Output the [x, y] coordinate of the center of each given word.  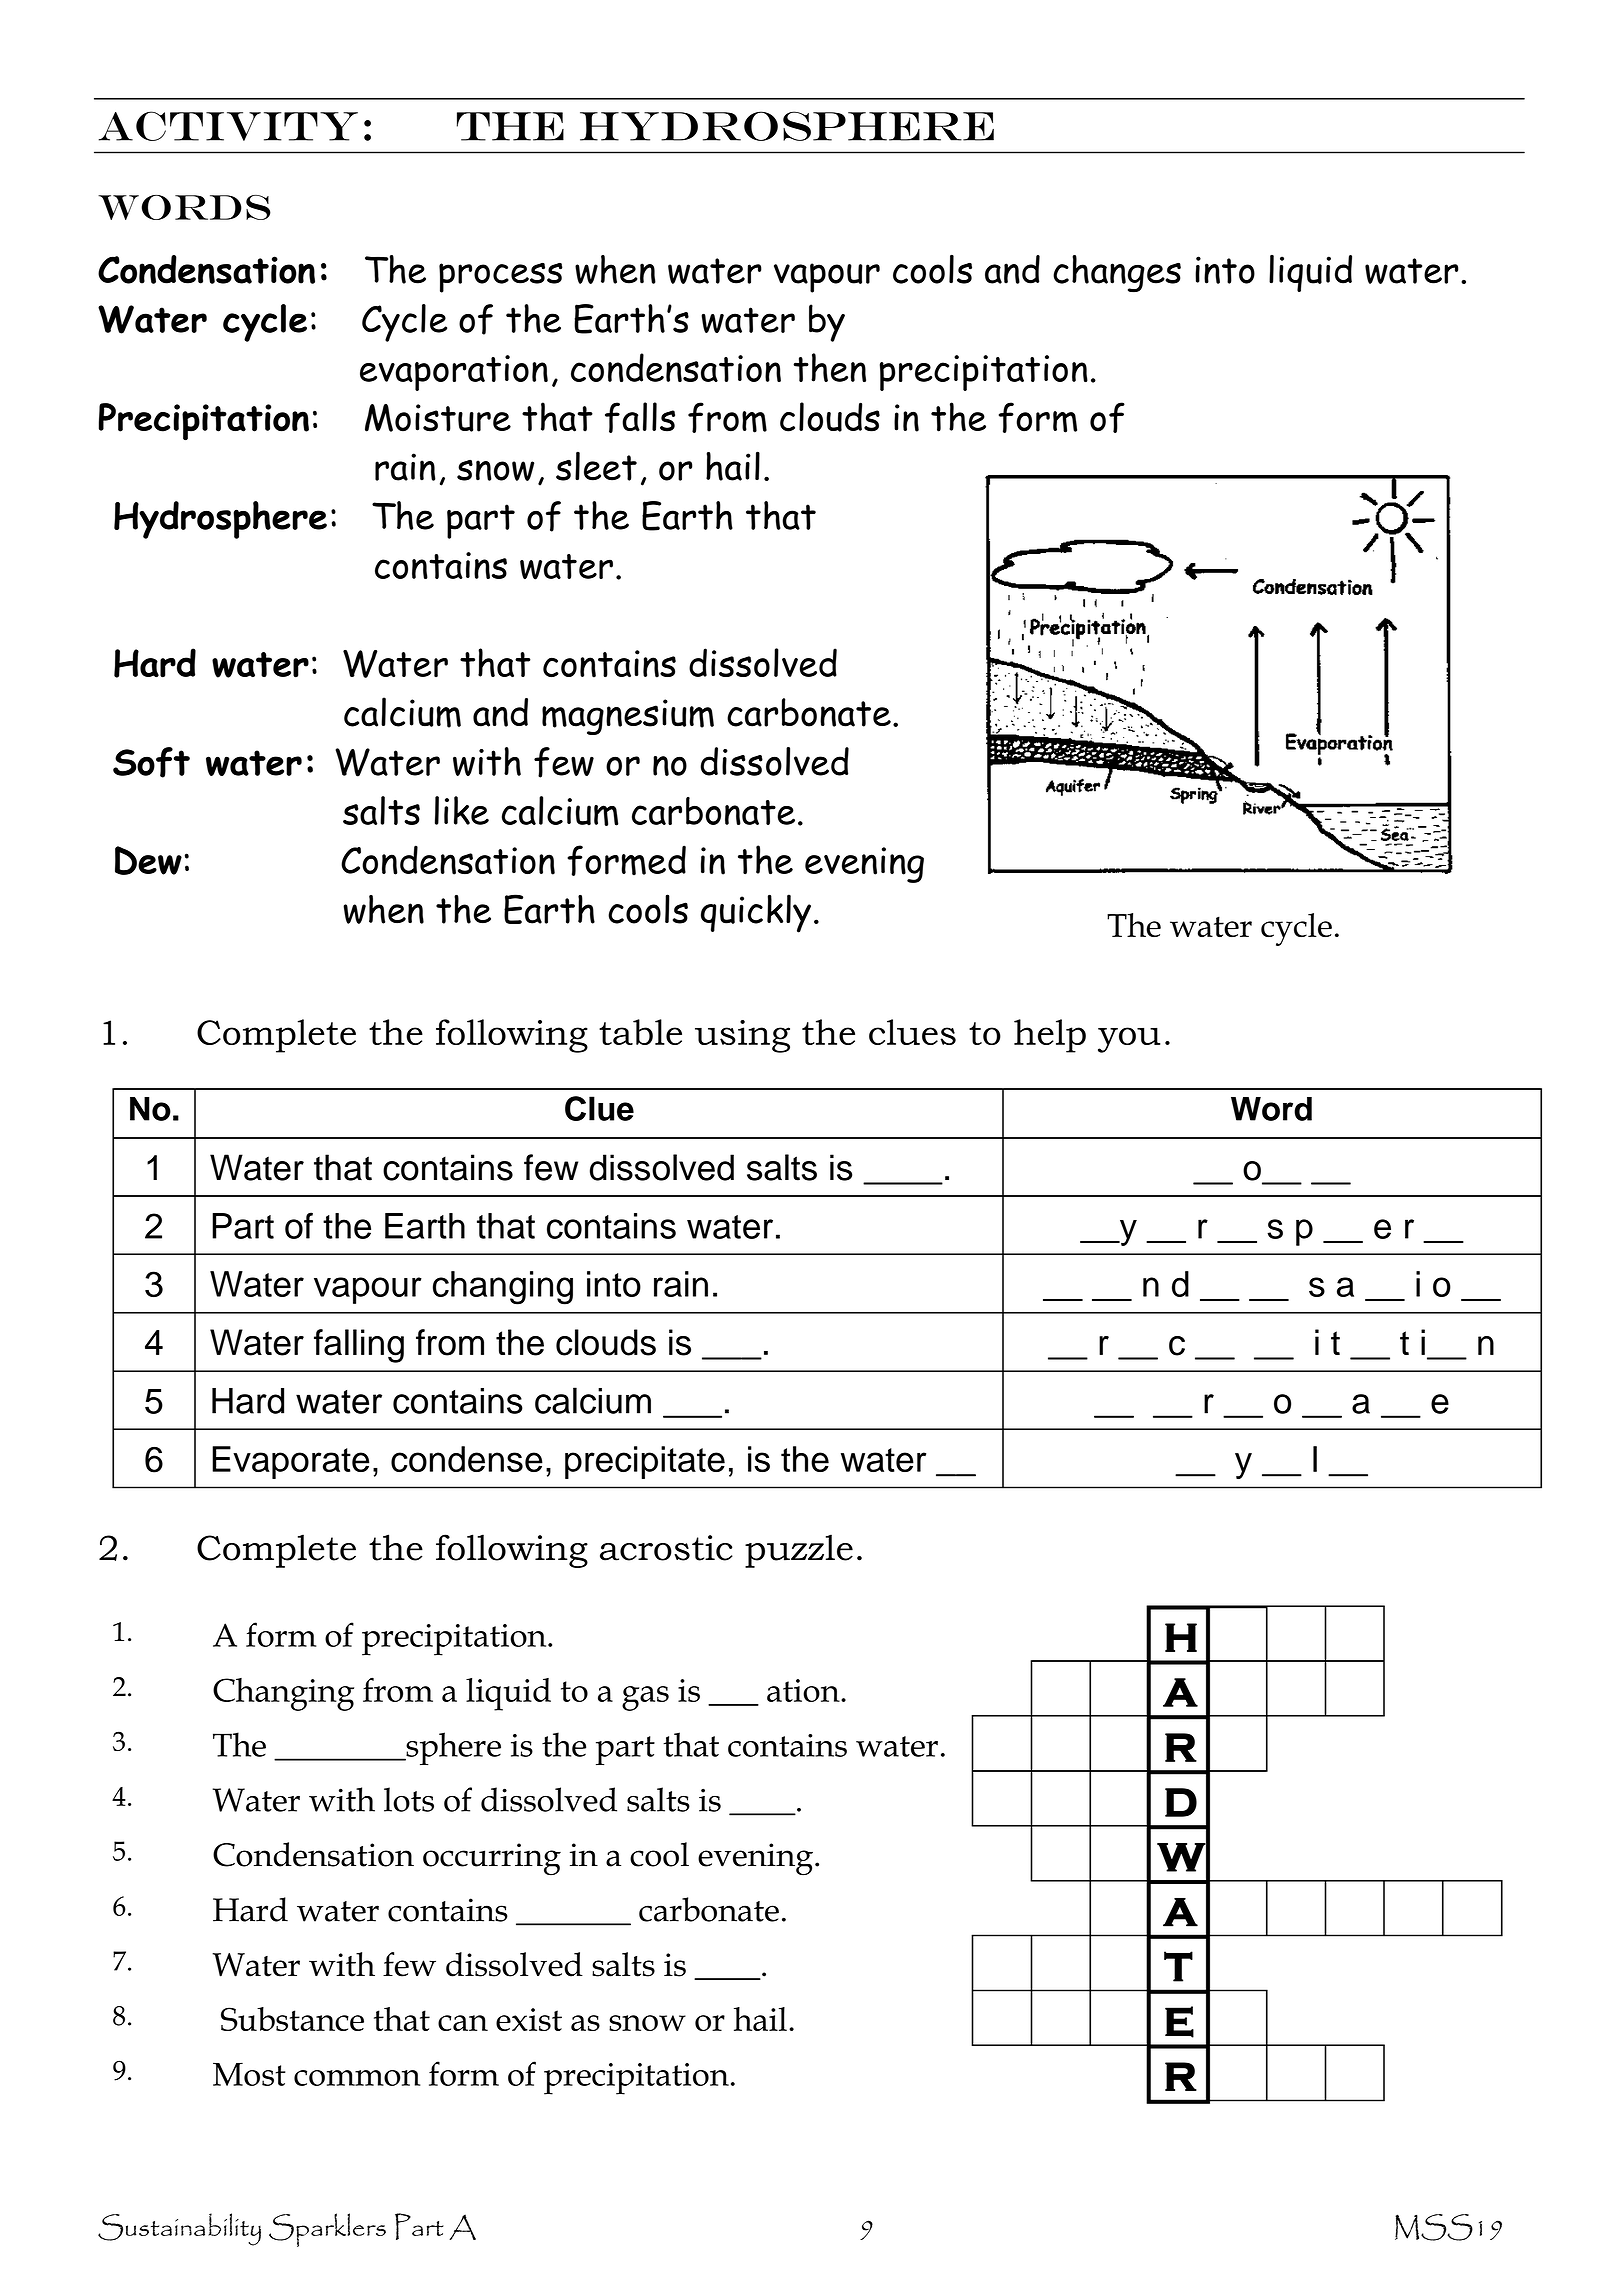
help [1050, 1036]
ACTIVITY [228, 126]
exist [529, 2019]
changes [1117, 274]
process [501, 278]
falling [359, 1346]
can [463, 2023]
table [640, 1032]
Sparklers [327, 2230]
